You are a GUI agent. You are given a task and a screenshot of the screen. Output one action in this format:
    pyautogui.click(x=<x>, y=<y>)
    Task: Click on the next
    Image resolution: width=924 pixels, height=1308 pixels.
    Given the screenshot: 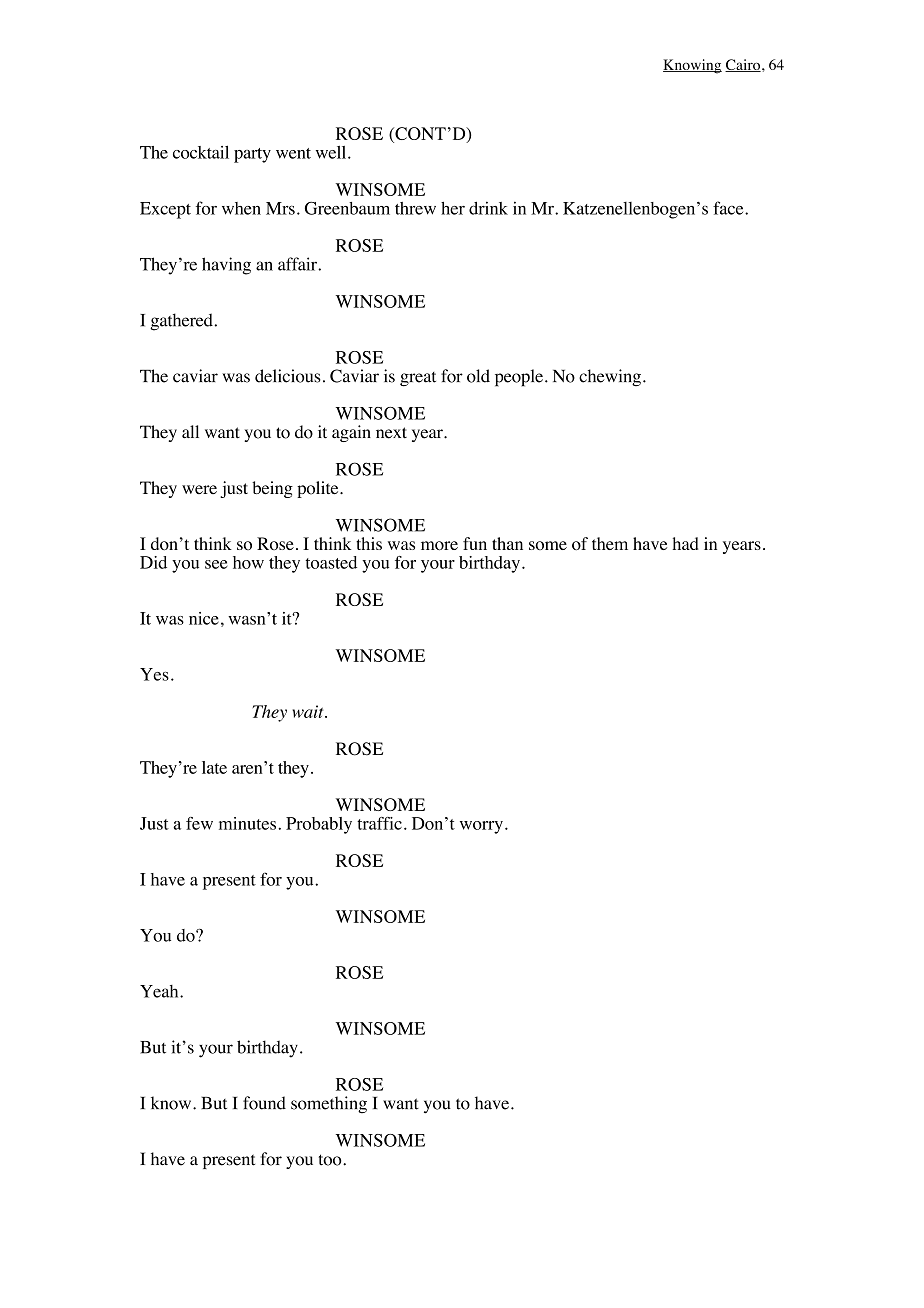 What is the action you would take?
    pyautogui.click(x=391, y=433)
